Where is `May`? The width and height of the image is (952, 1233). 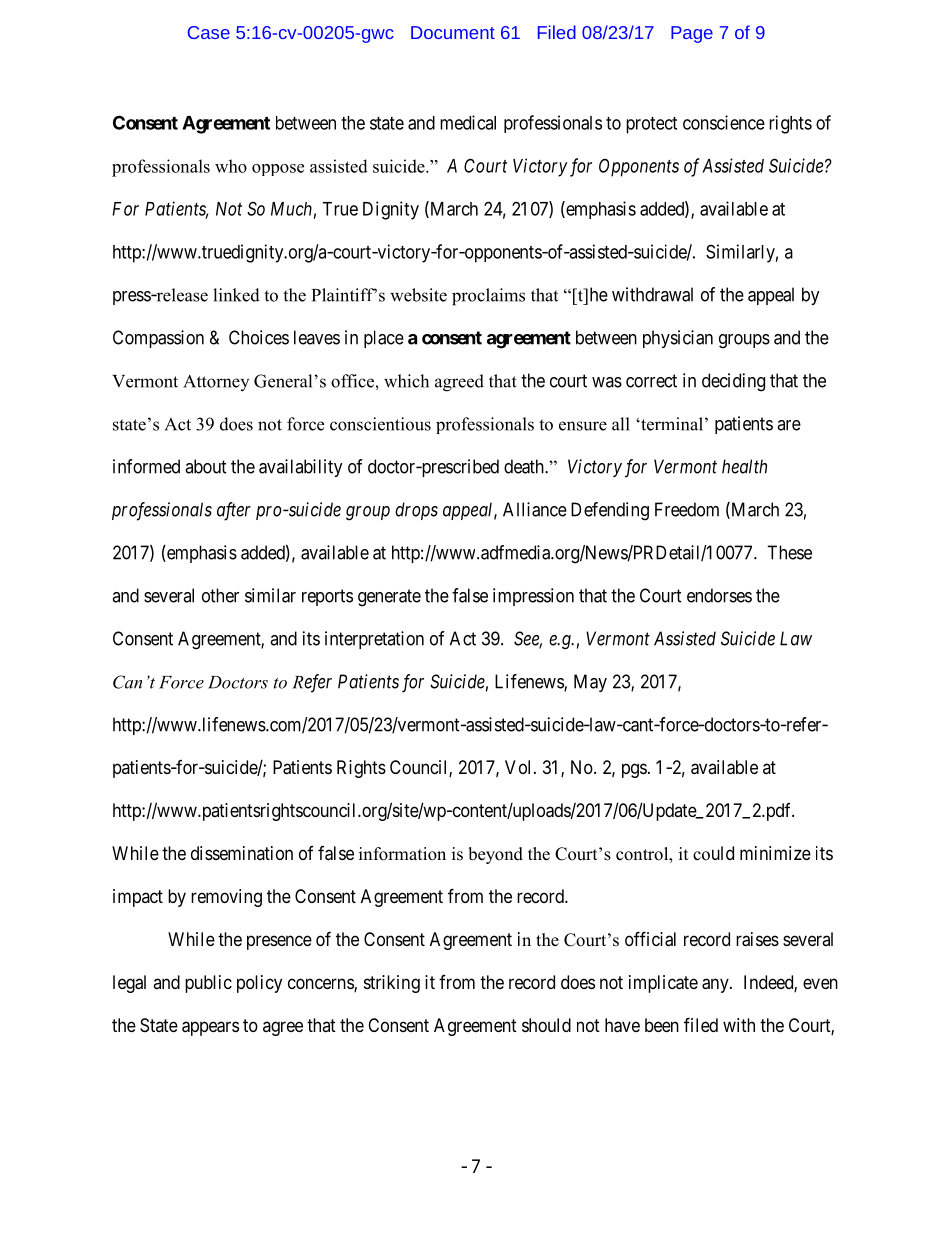 May is located at coordinates (590, 683).
